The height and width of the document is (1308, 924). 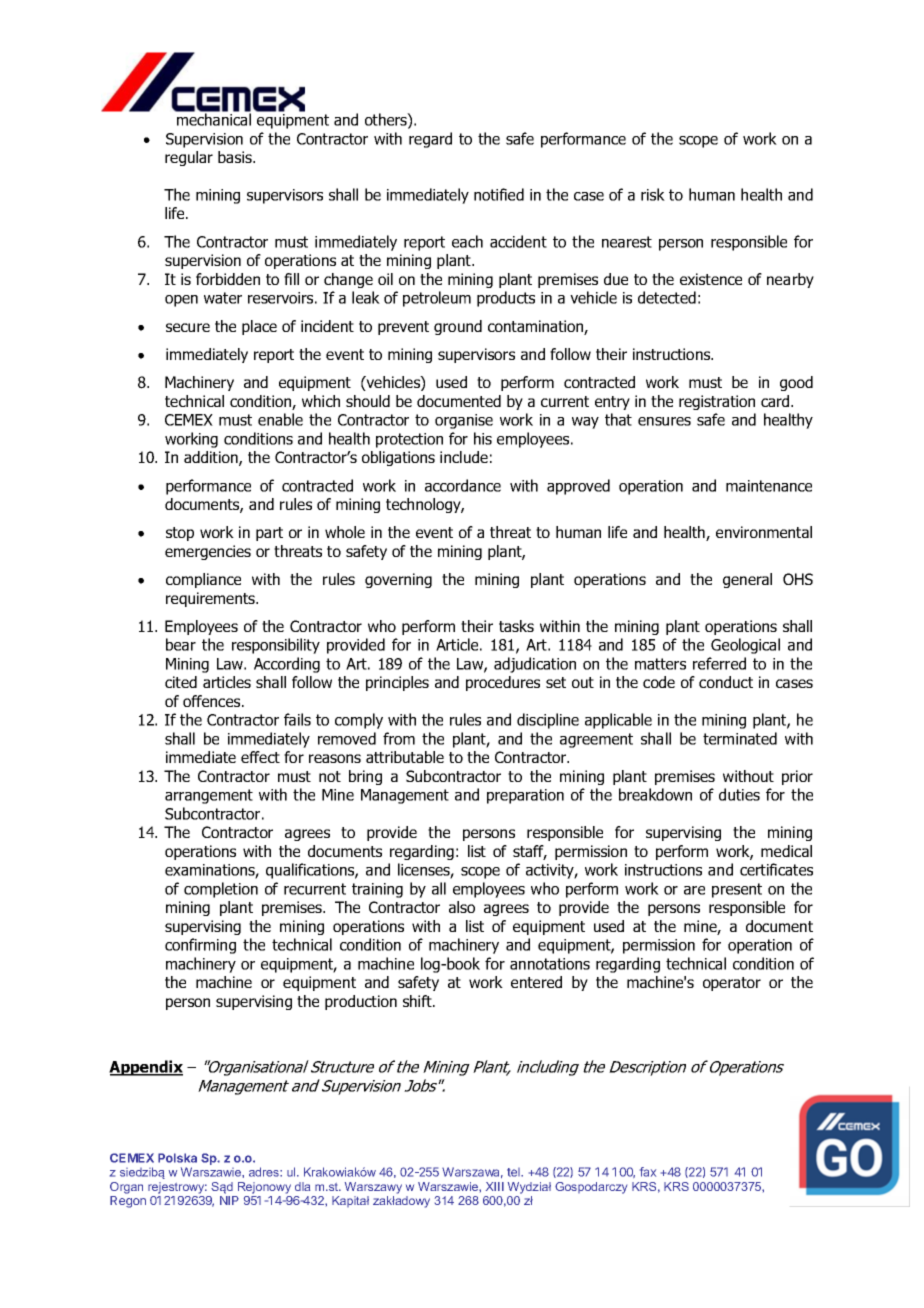 I want to click on accordance, so click(x=463, y=485).
